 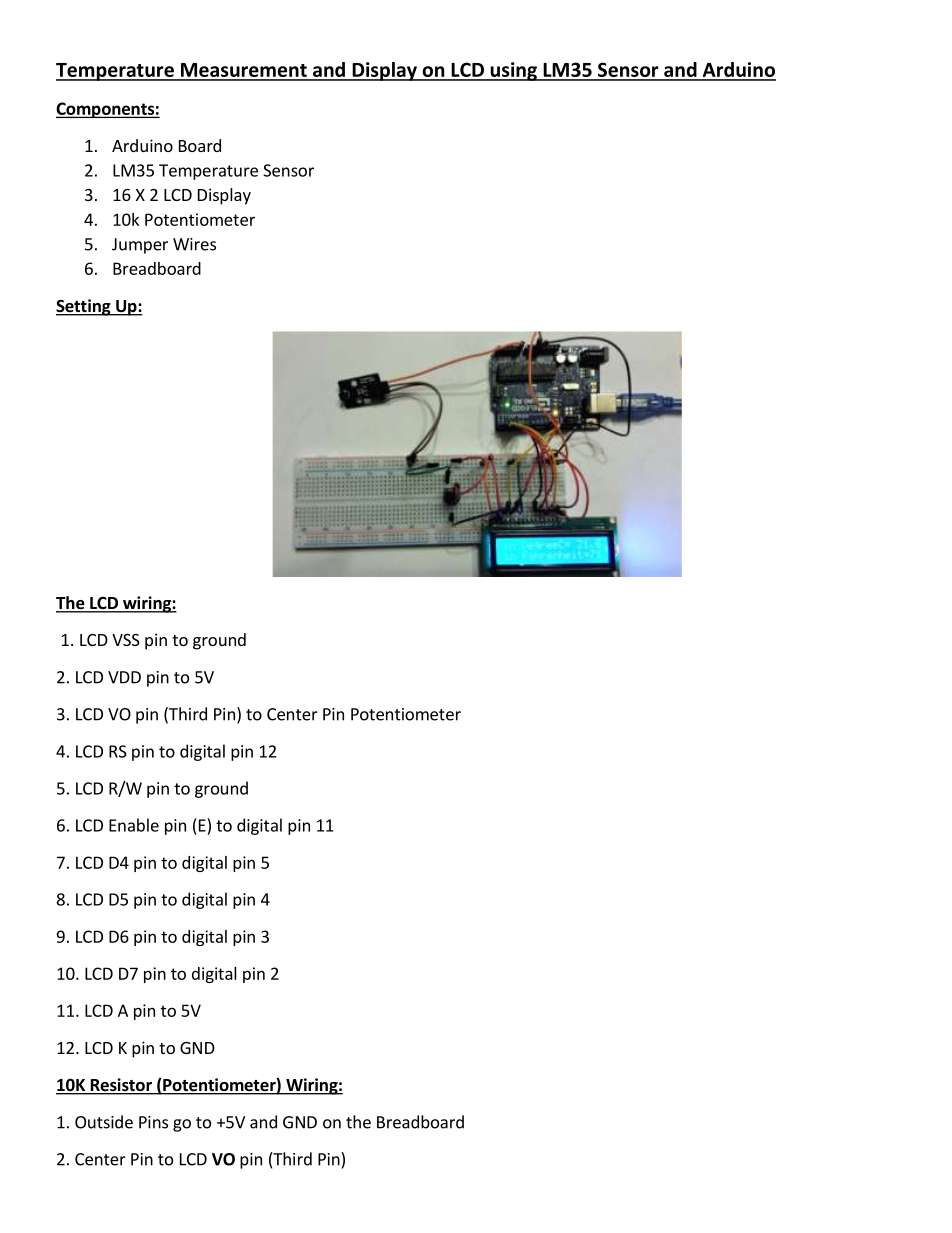 What do you see at coordinates (124, 677) in the screenshot?
I see `VDD` at bounding box center [124, 677].
